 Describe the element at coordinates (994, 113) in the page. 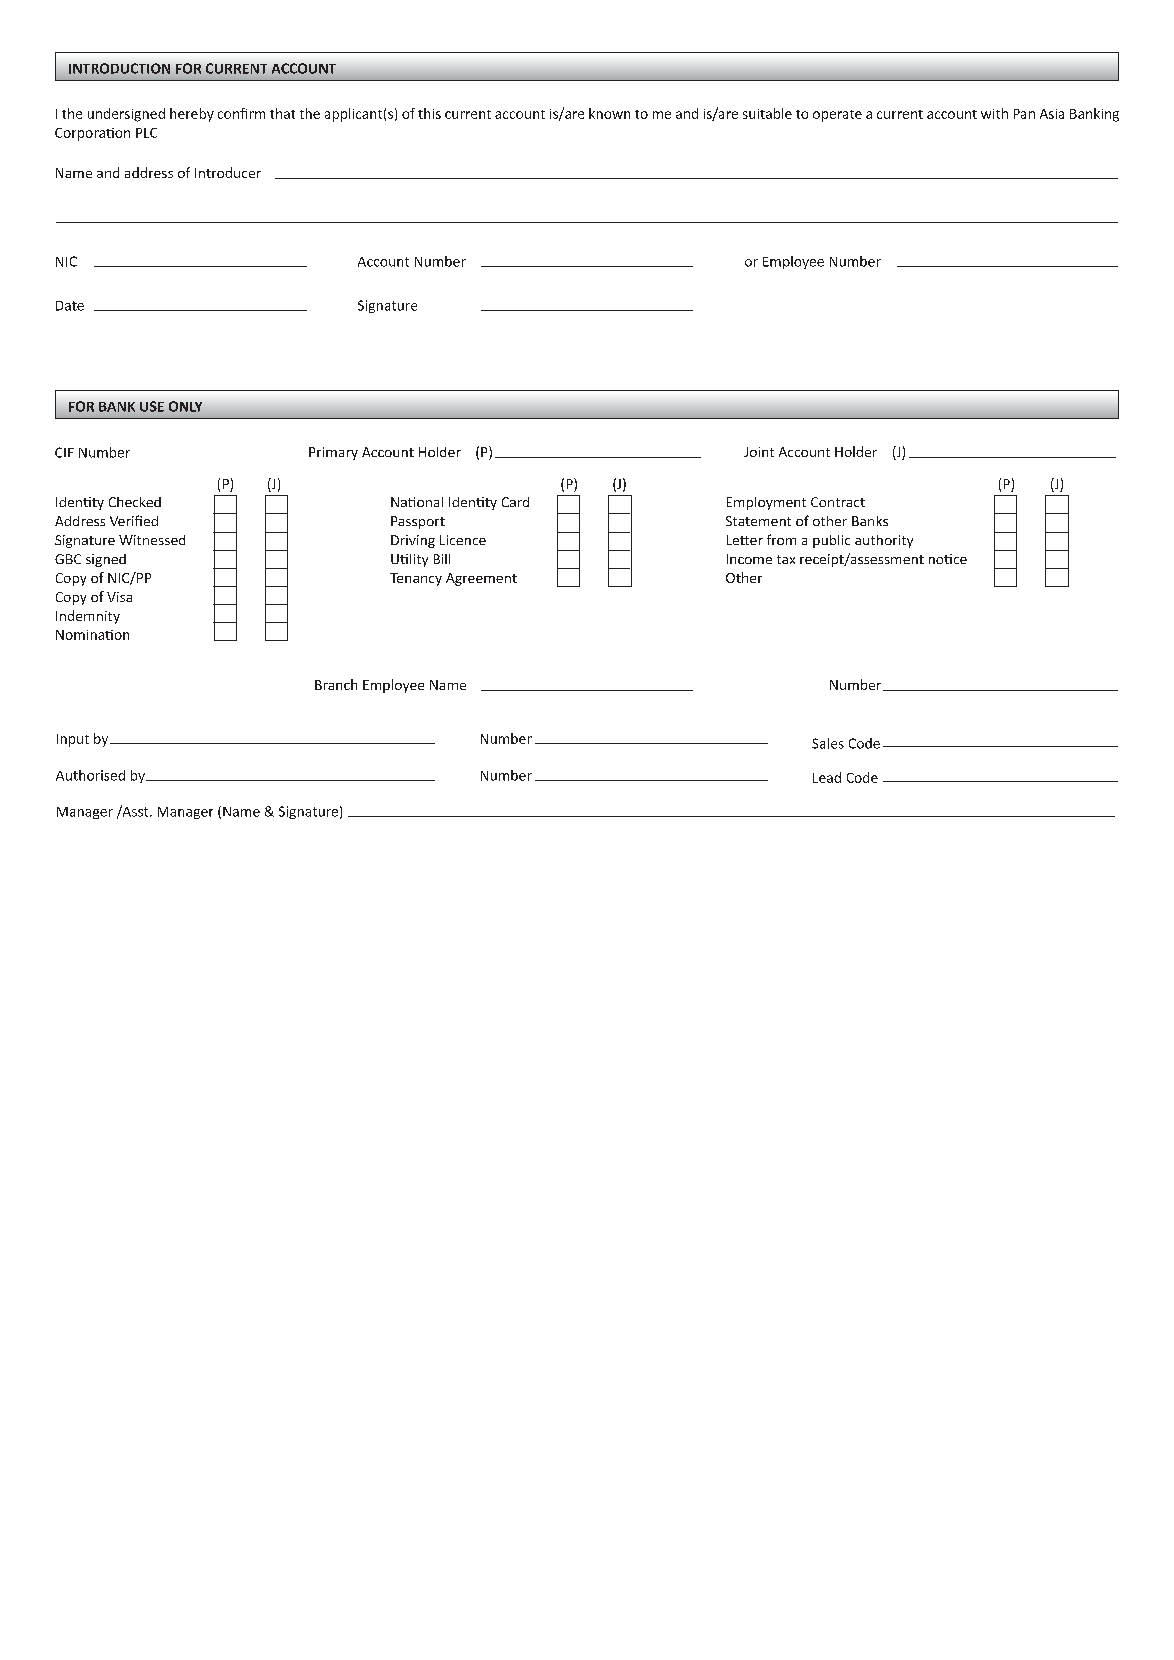

I see `with` at that location.
